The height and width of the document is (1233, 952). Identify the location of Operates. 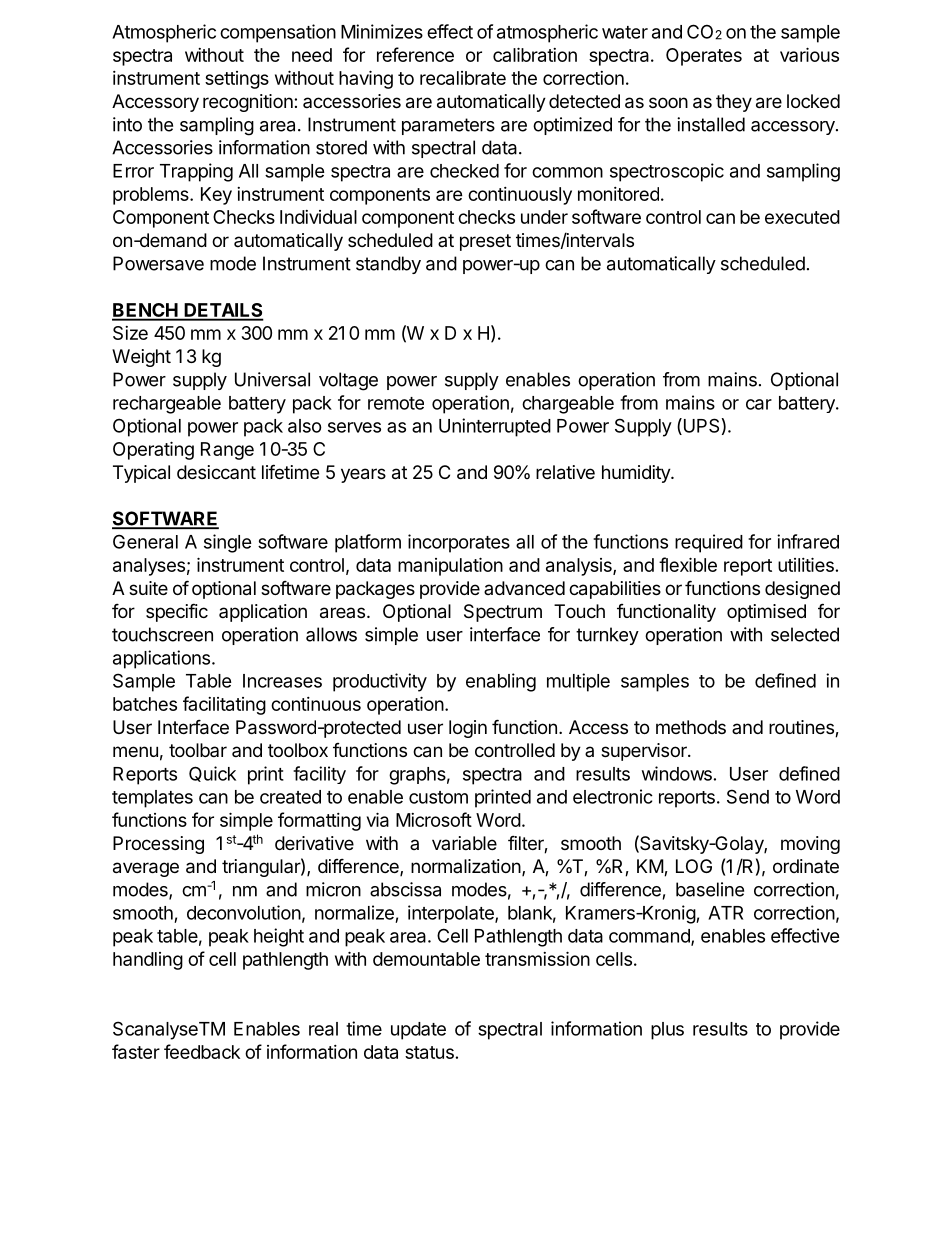
(704, 57).
